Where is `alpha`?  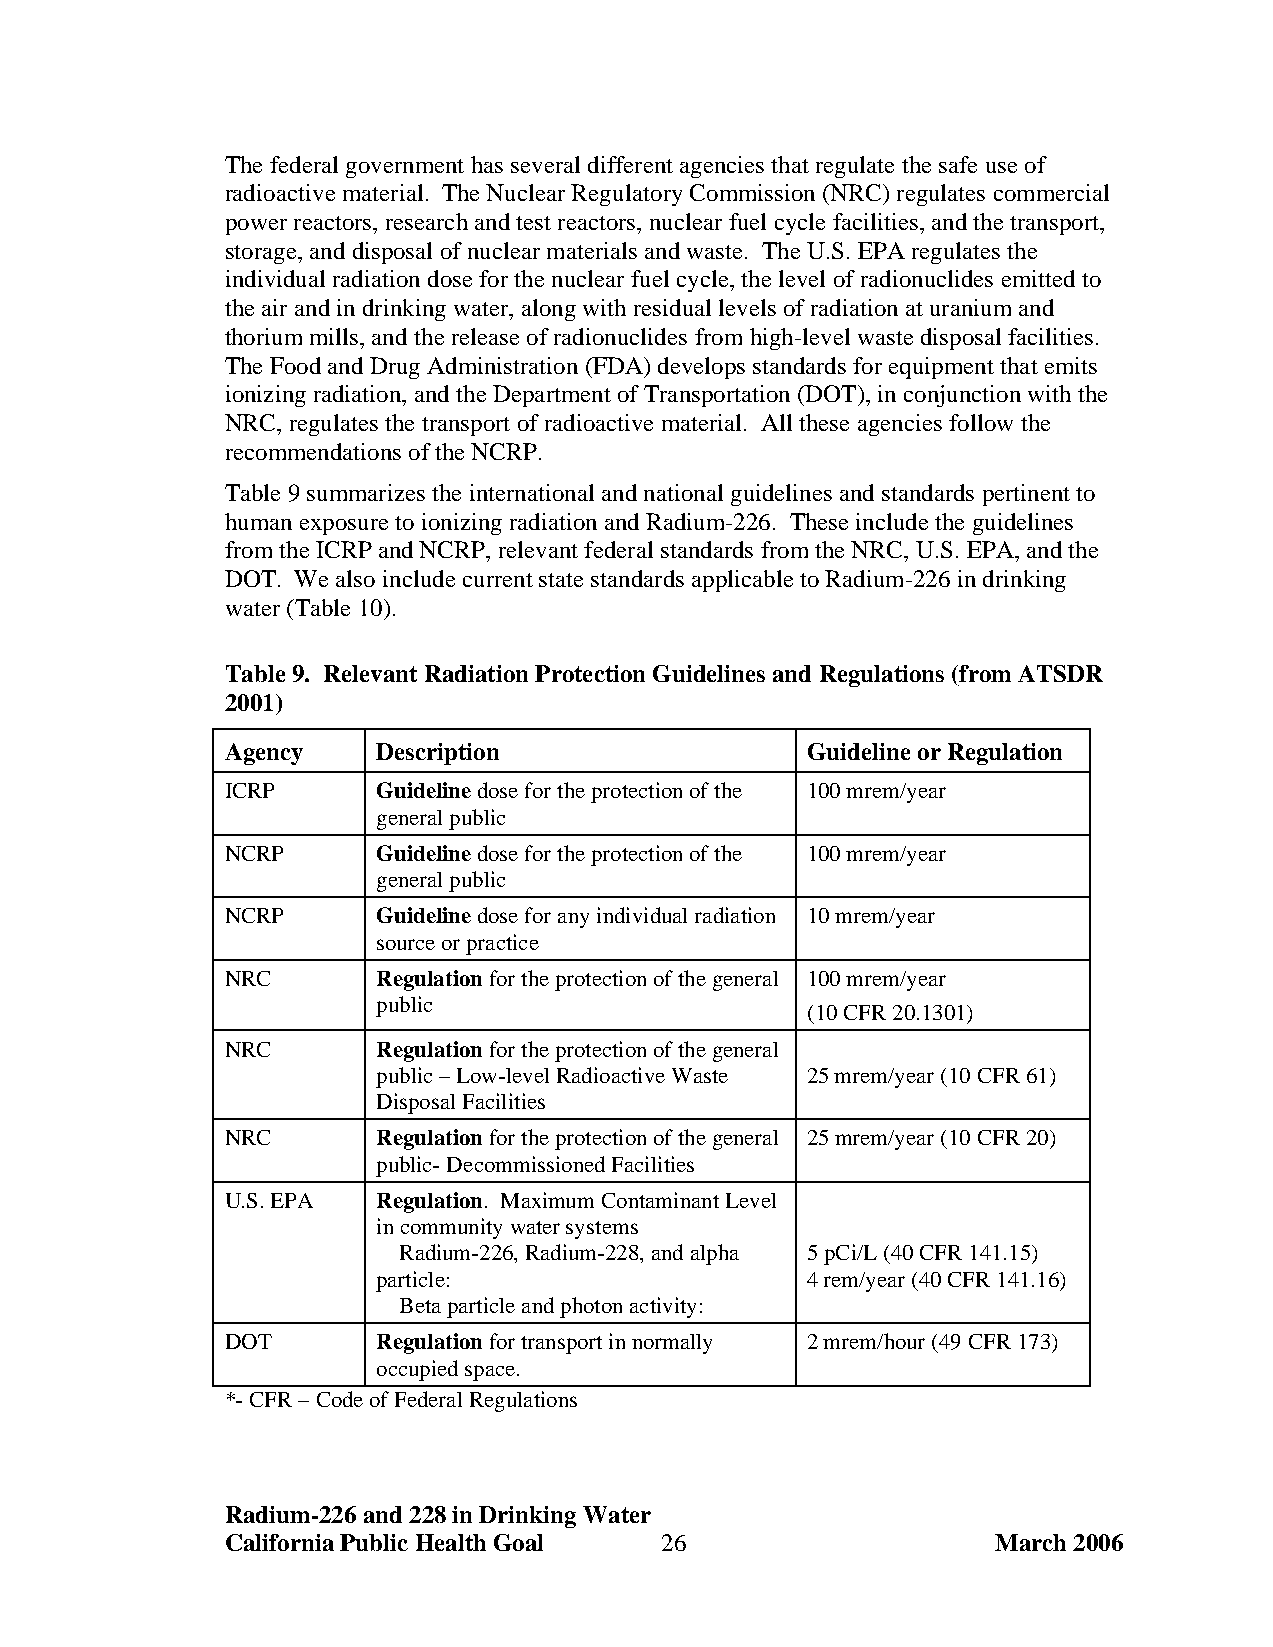
alpha is located at coordinates (715, 1254).
